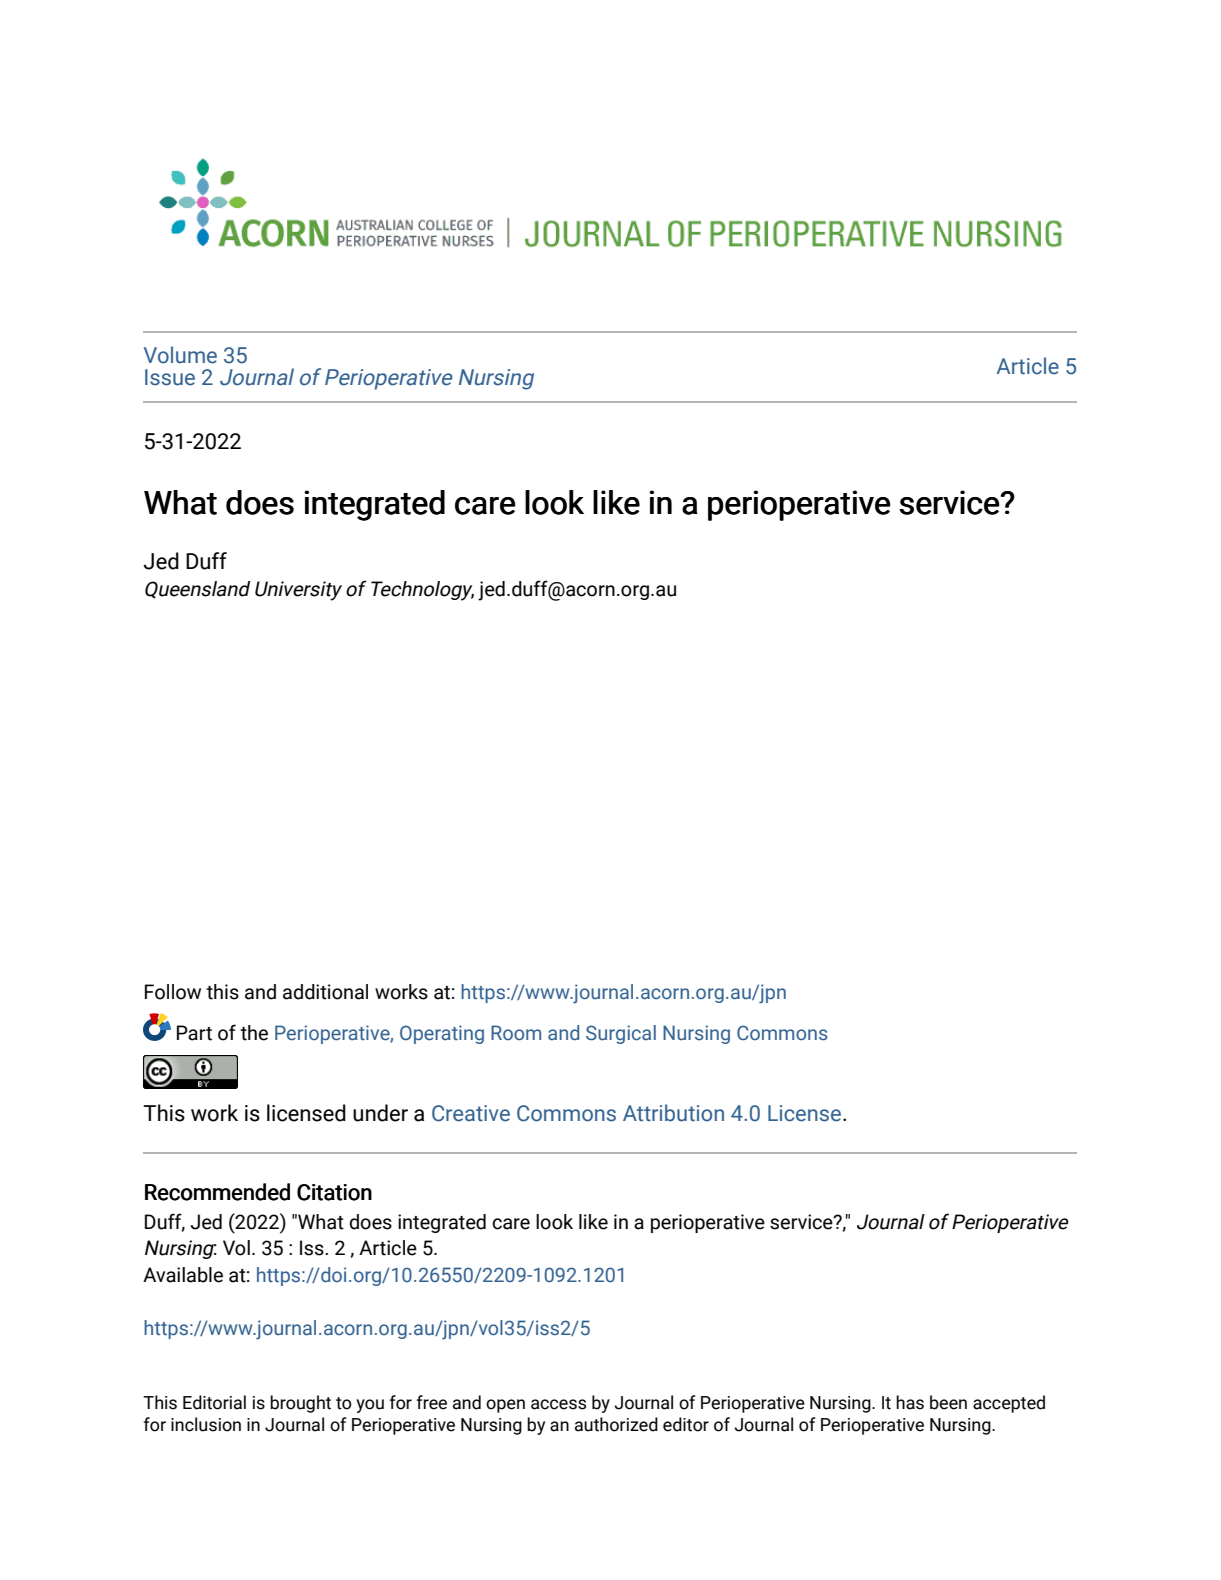  What do you see at coordinates (173, 992) in the page?
I see `Follow` at bounding box center [173, 992].
